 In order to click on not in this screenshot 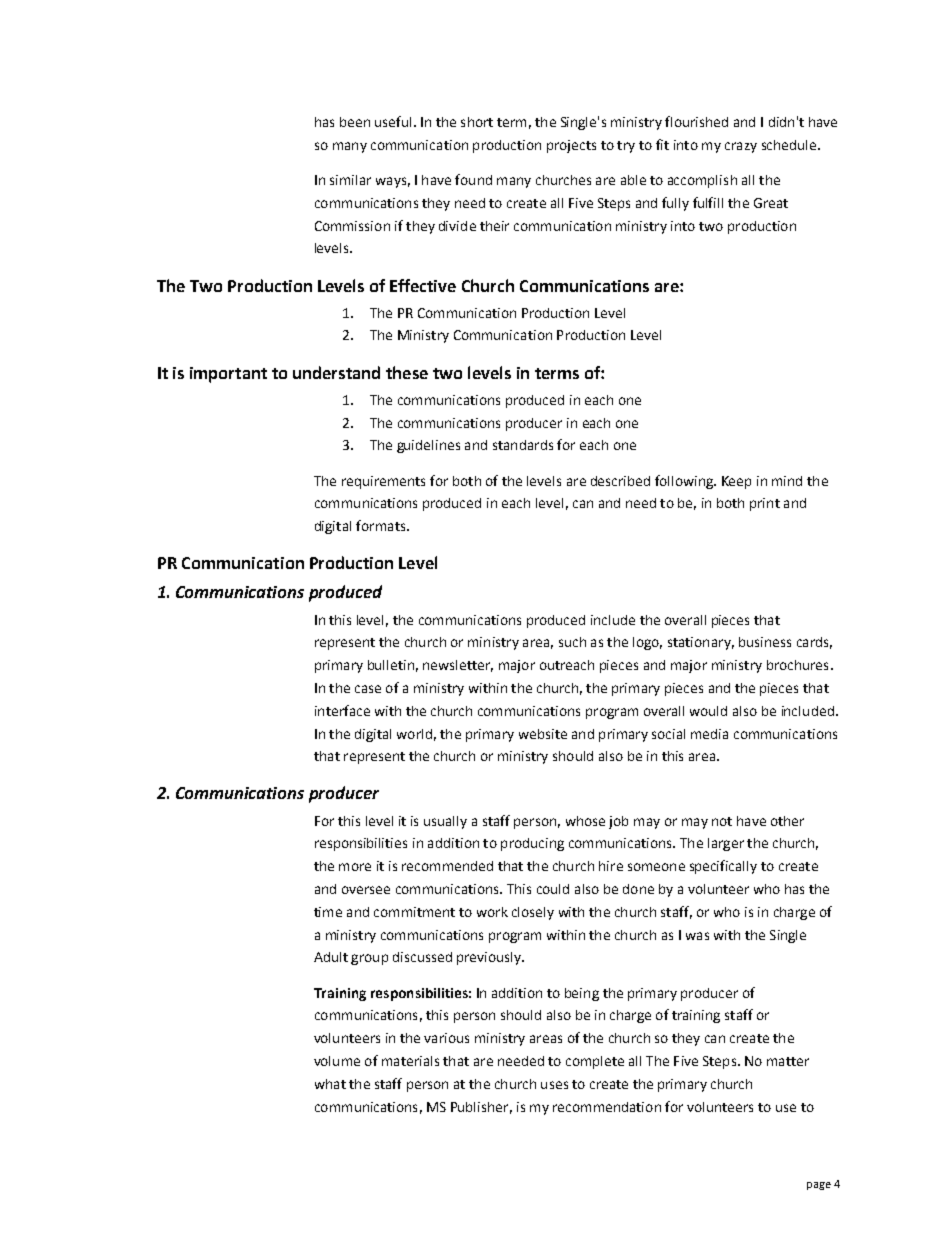, I will do `click(722, 821)`.
